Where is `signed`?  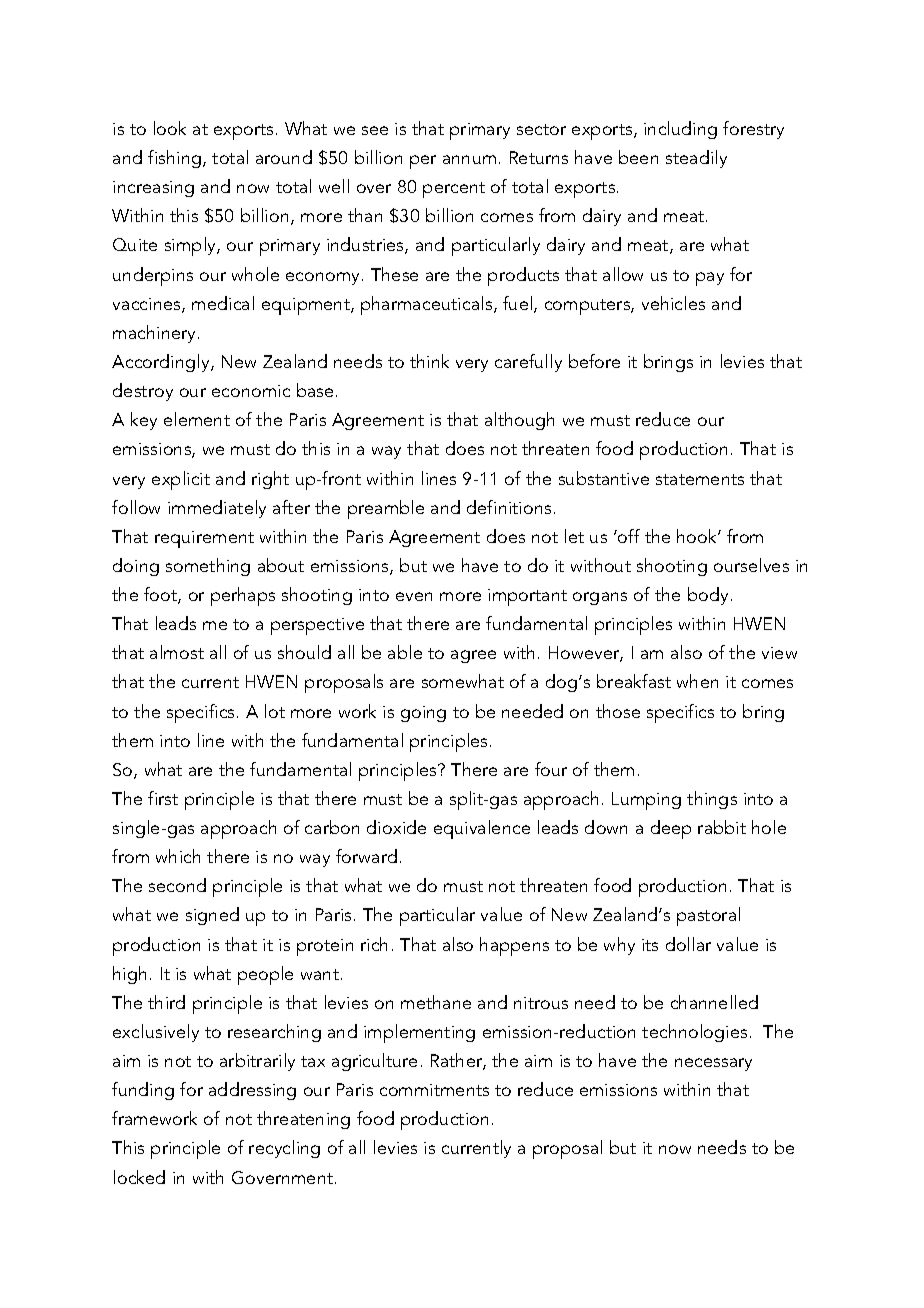 signed is located at coordinates (212, 916).
